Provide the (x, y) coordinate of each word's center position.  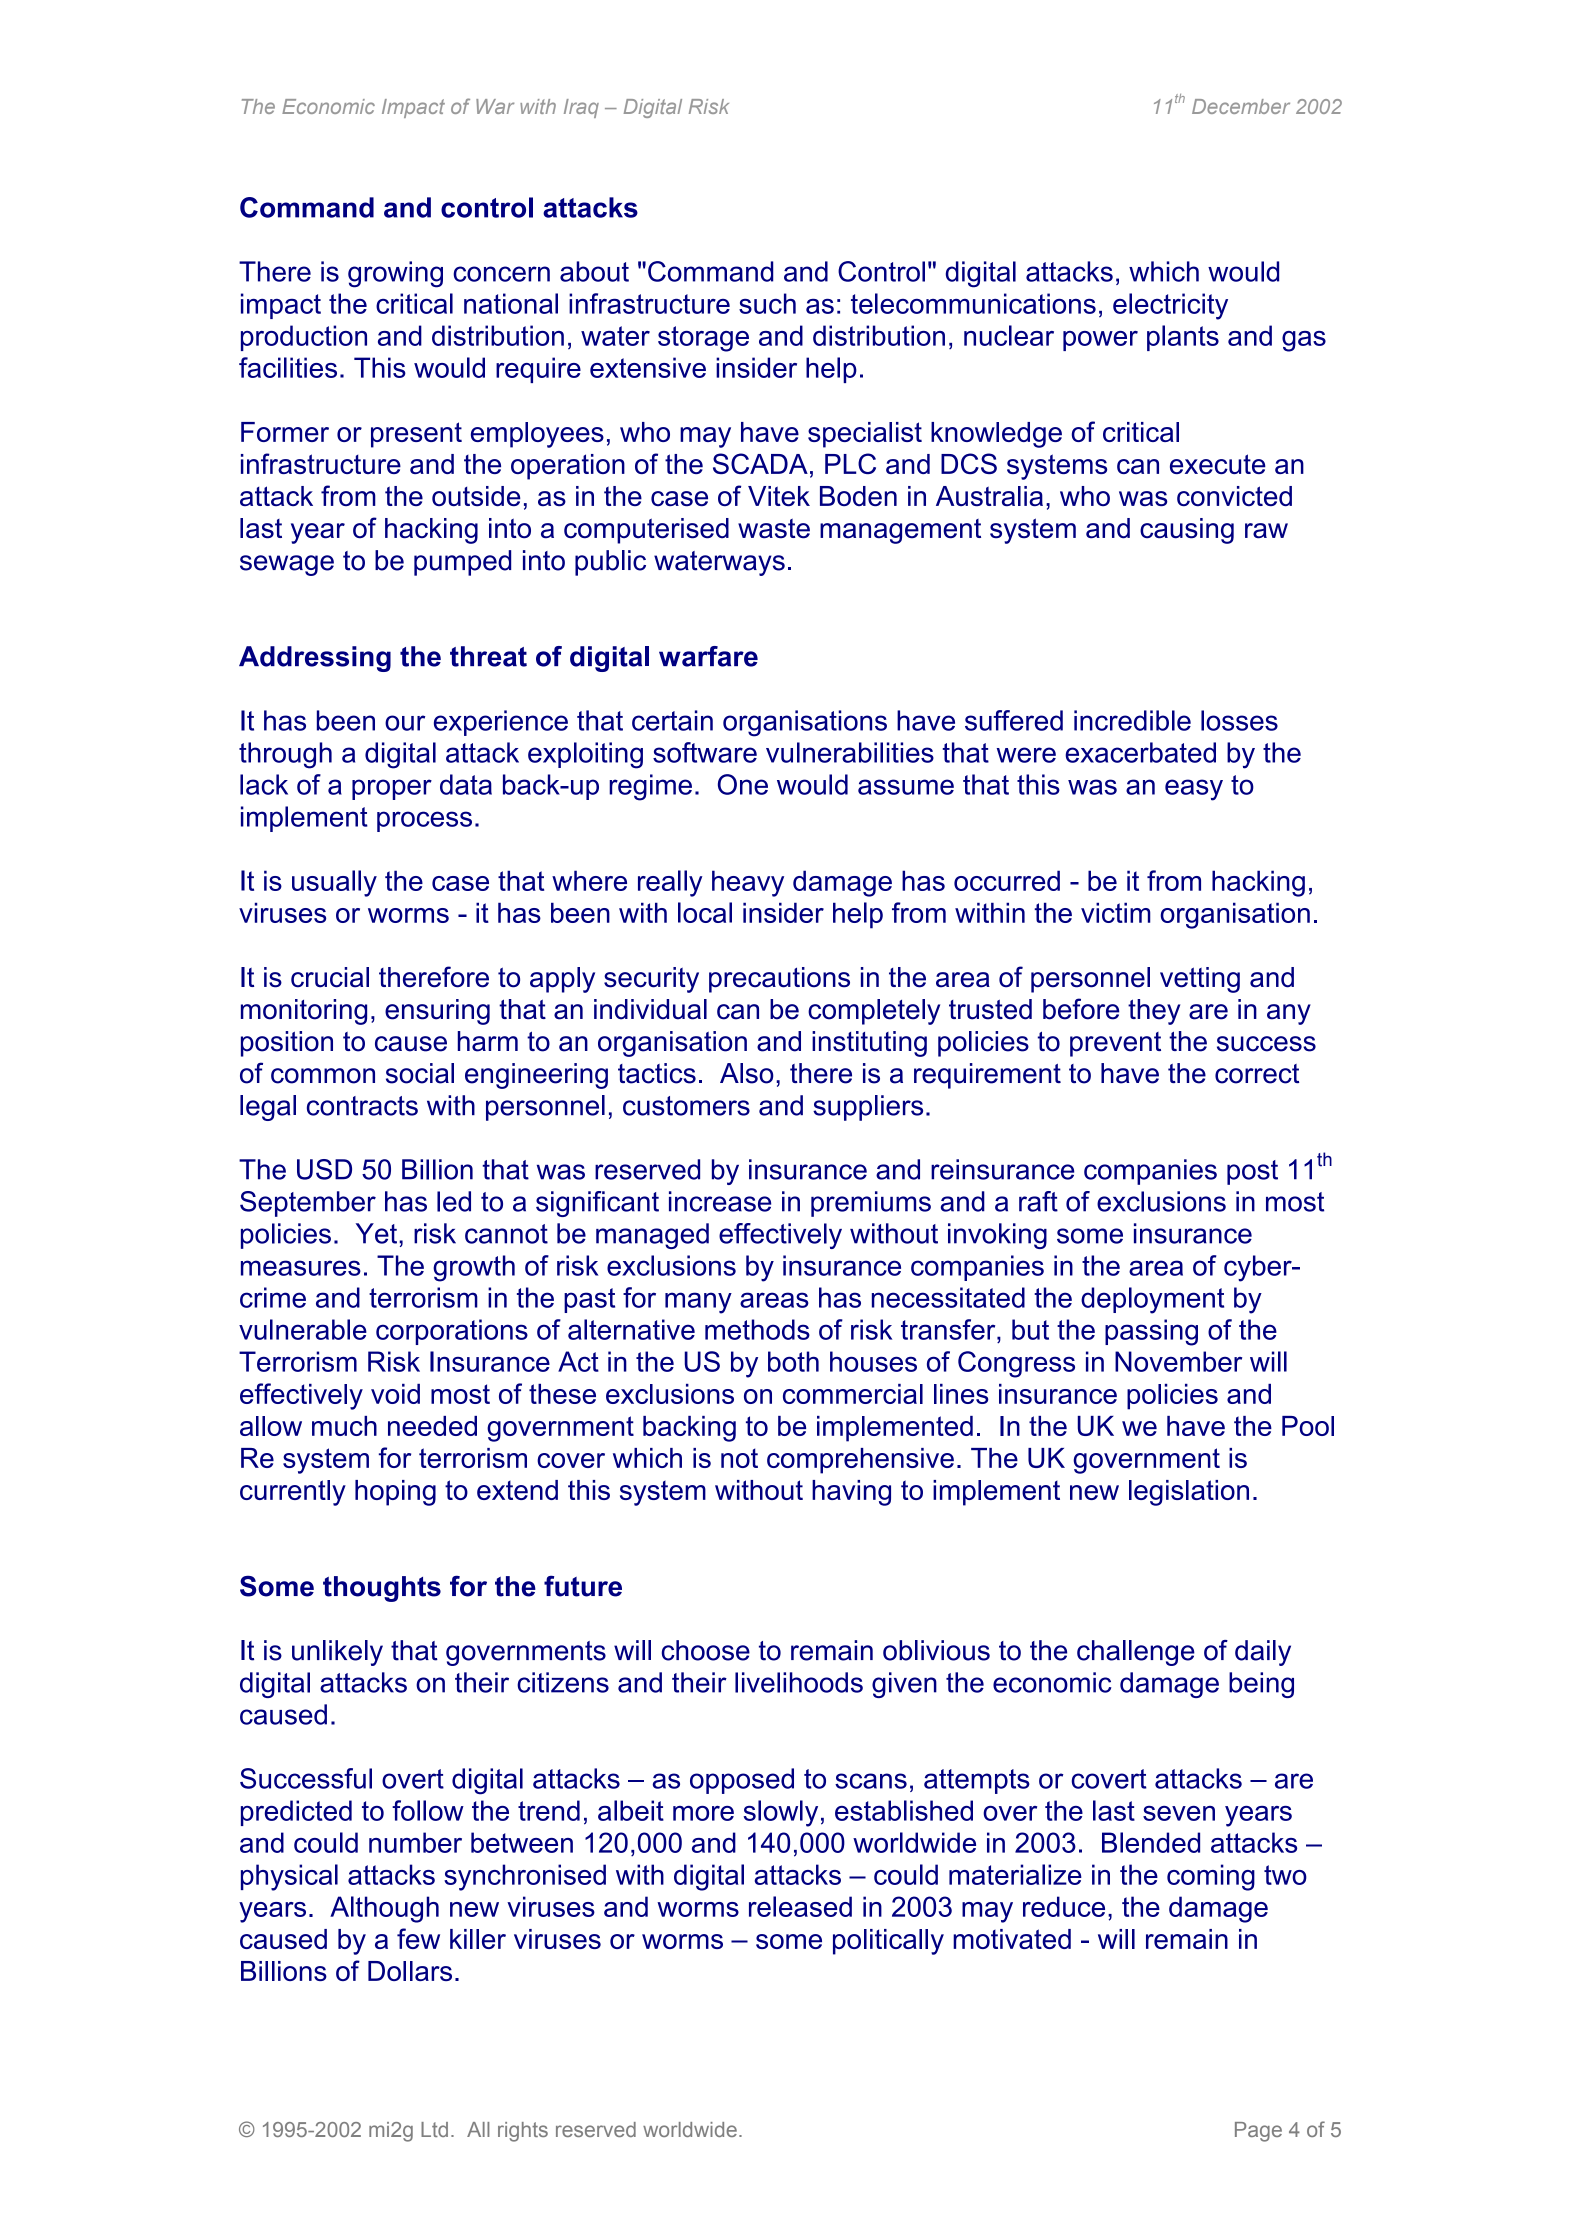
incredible (1132, 720)
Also (747, 1073)
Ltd (434, 2129)
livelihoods (799, 1682)
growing (395, 274)
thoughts (382, 1589)
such (767, 303)
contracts (362, 1106)
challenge (1136, 1653)
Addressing (315, 659)
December (1241, 106)
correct (1257, 1074)
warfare (708, 656)
